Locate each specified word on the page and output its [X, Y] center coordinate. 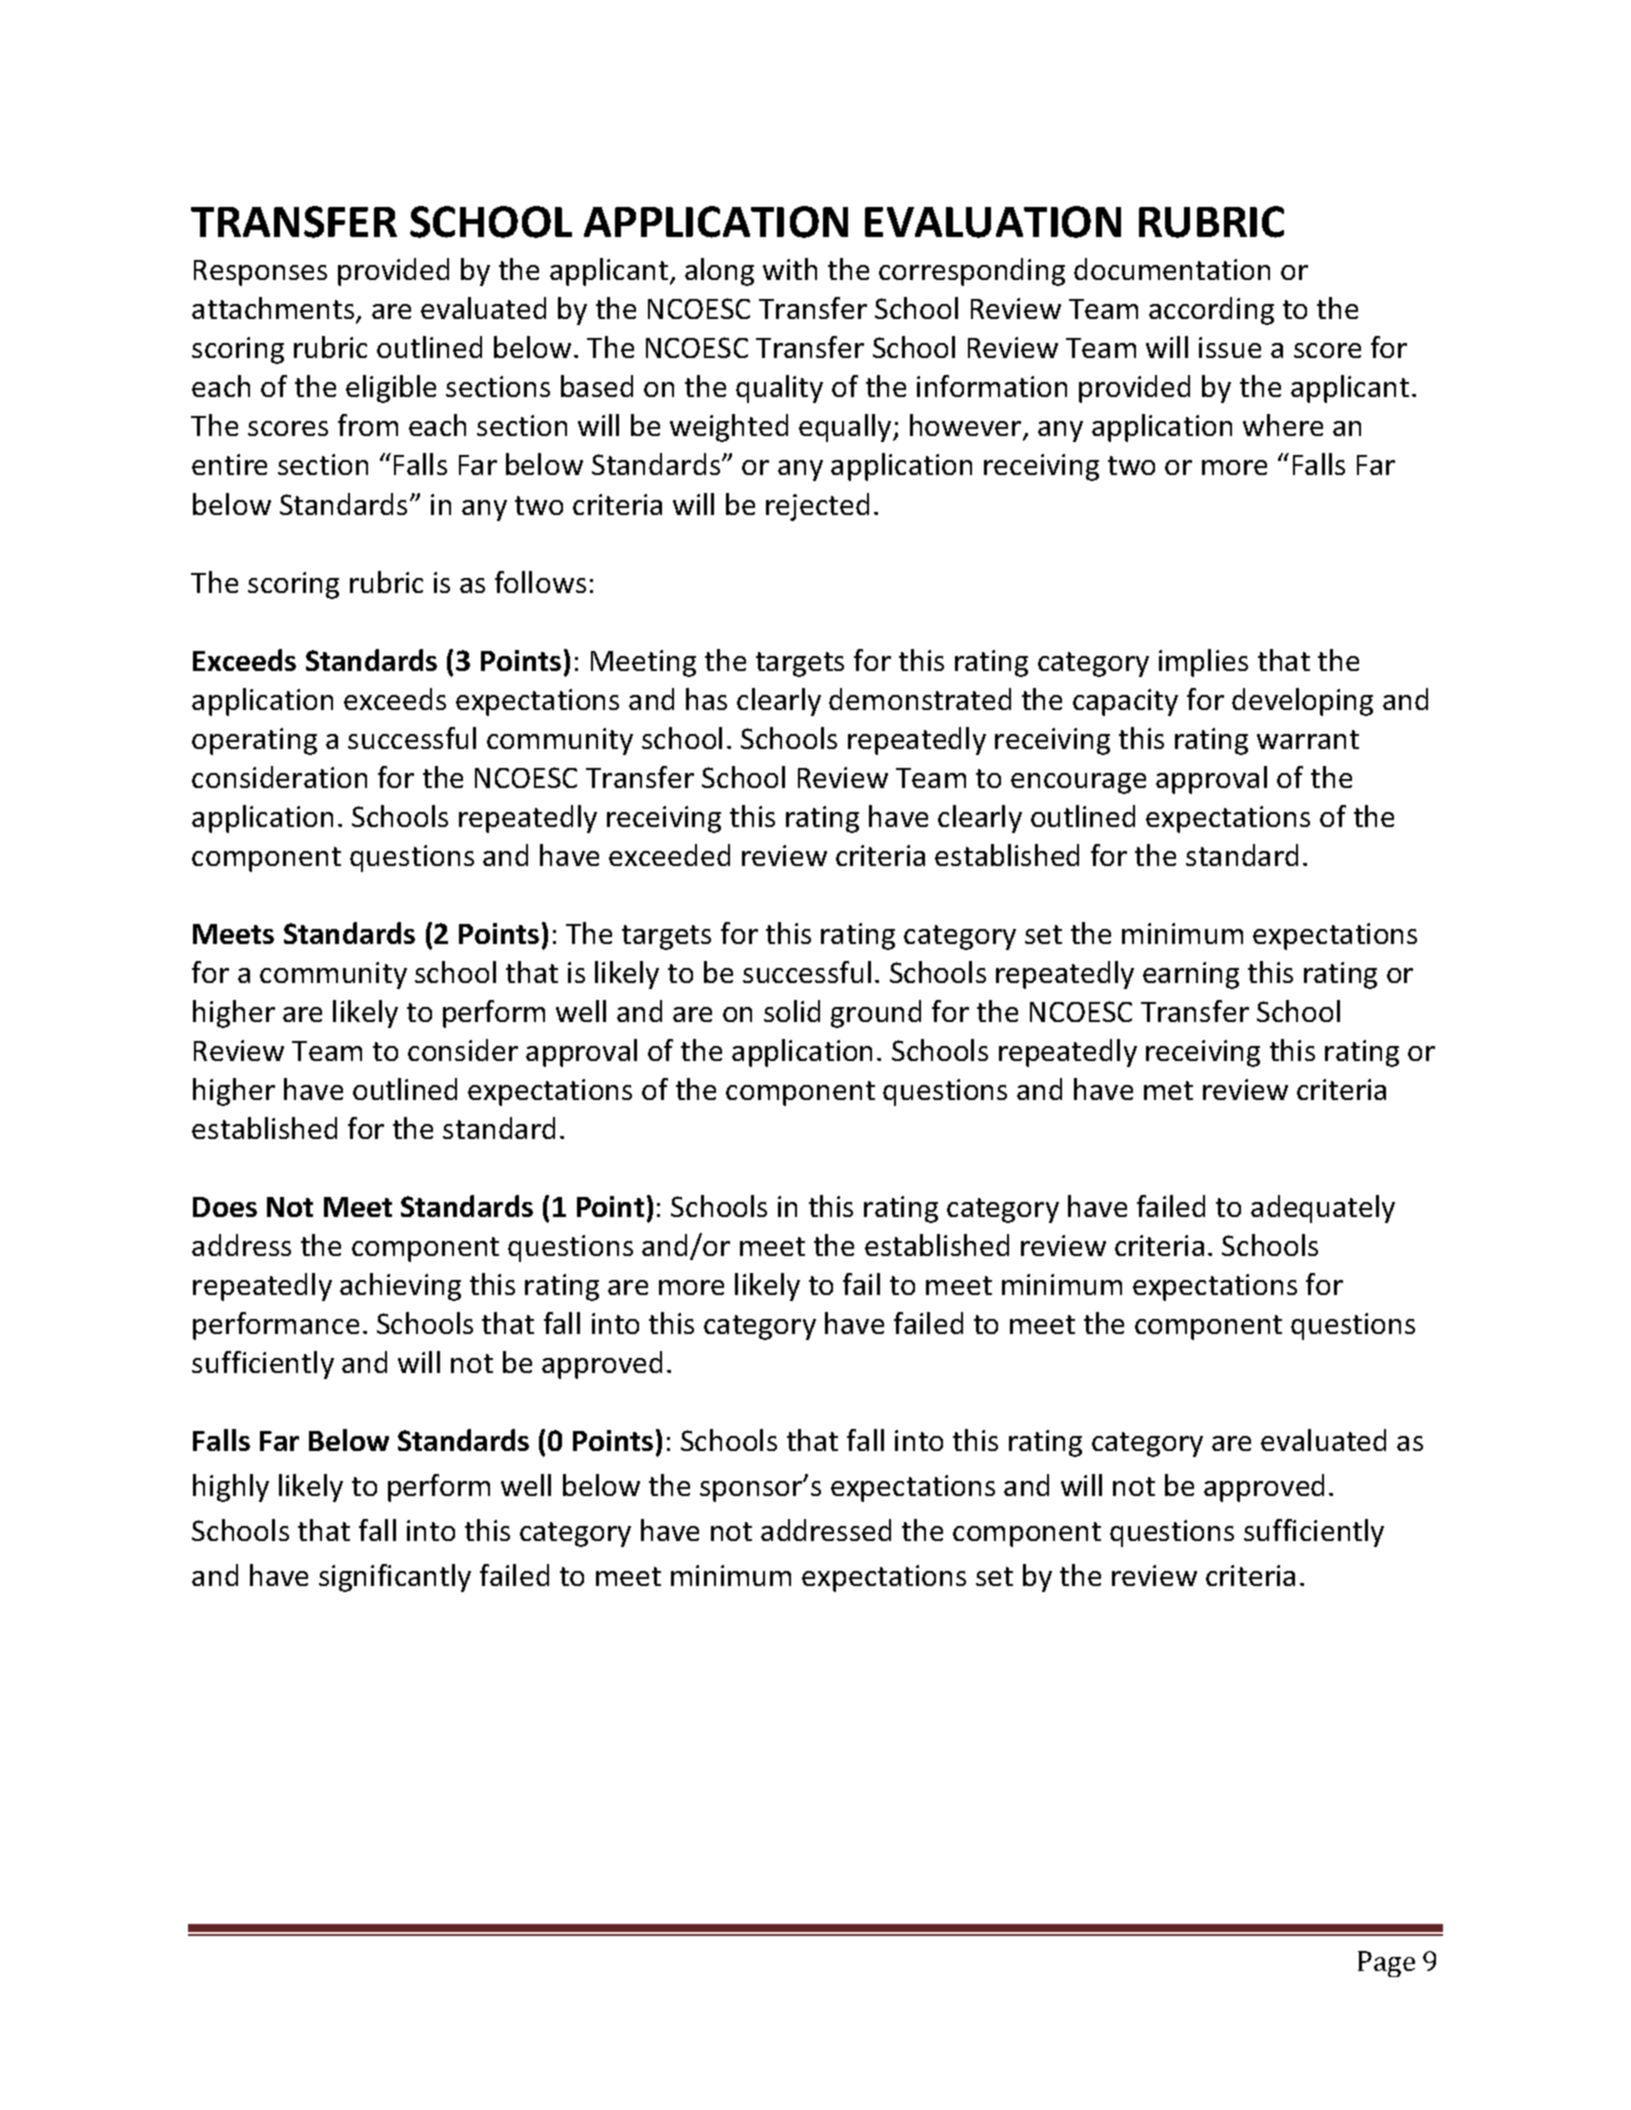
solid [792, 1011]
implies [1203, 663]
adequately [1323, 1209]
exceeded [669, 855]
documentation [1172, 269]
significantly [395, 1578]
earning [1191, 975]
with [790, 269]
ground [876, 1014]
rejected [817, 507]
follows [540, 582]
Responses [260, 273]
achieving [400, 1287]
